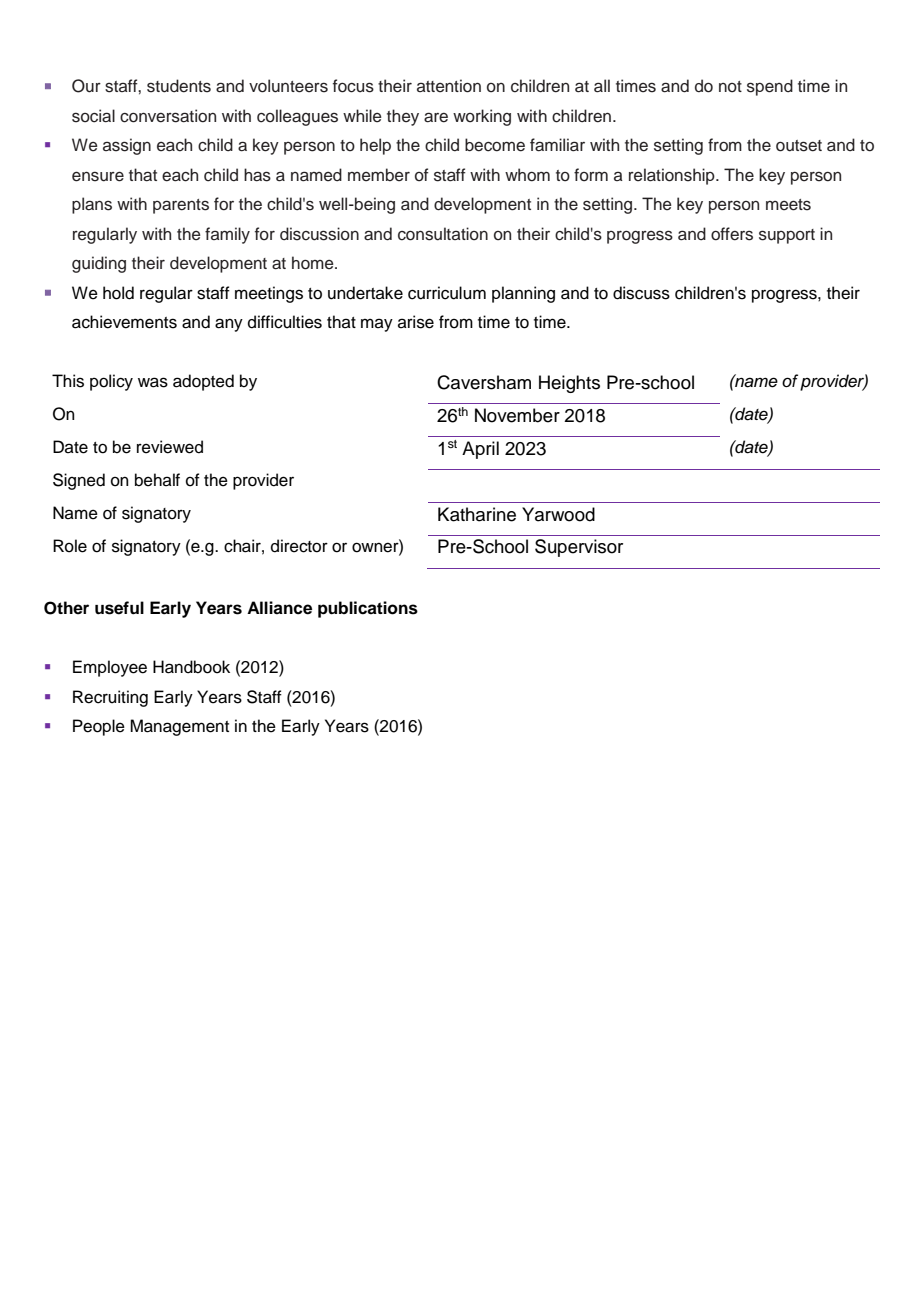 This image has height=1308, width=924. Describe the element at coordinates (124, 322) in the image. I see `achievements` at that location.
